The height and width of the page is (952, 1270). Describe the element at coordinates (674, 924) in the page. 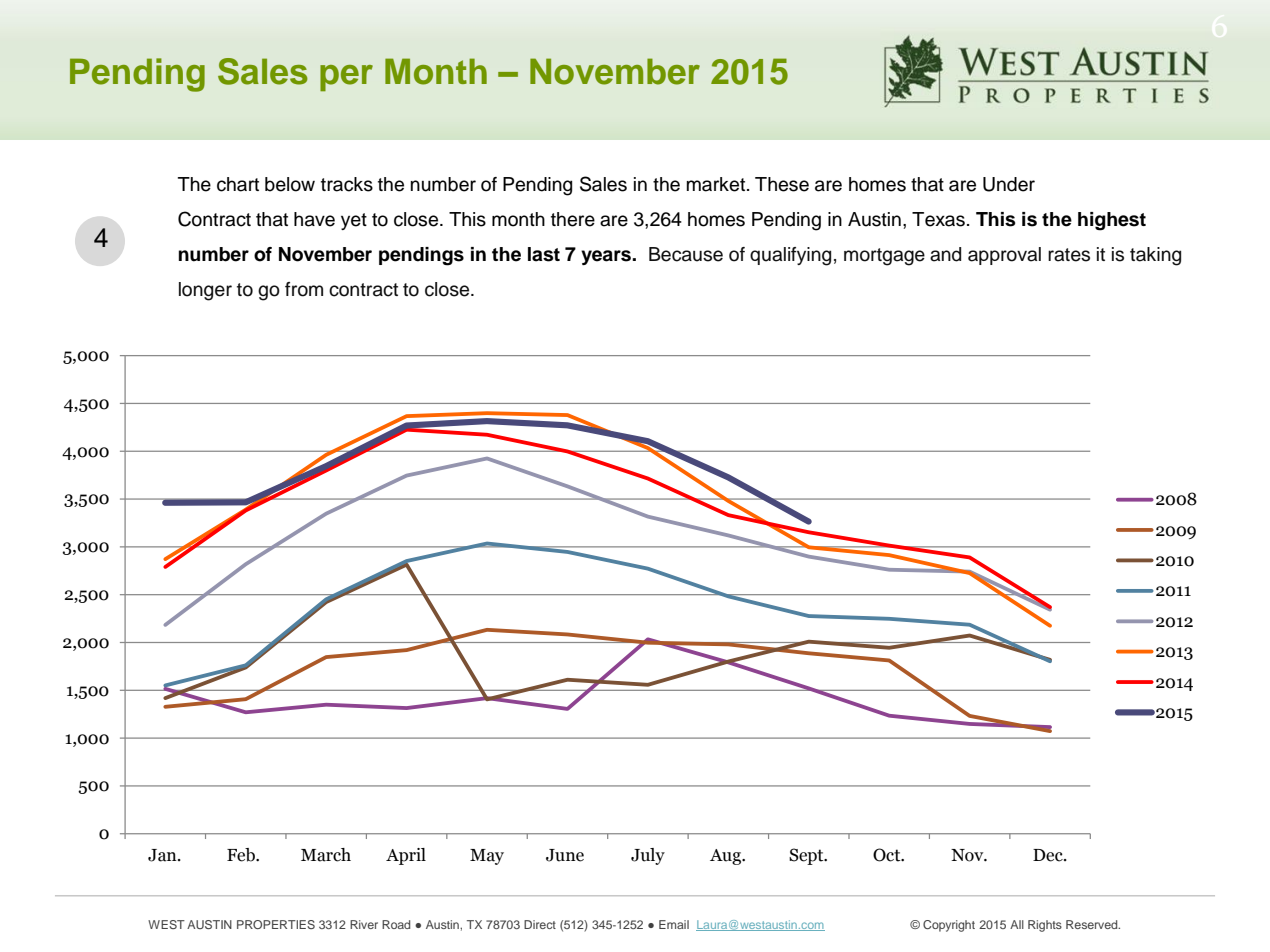

I see `Email` at that location.
